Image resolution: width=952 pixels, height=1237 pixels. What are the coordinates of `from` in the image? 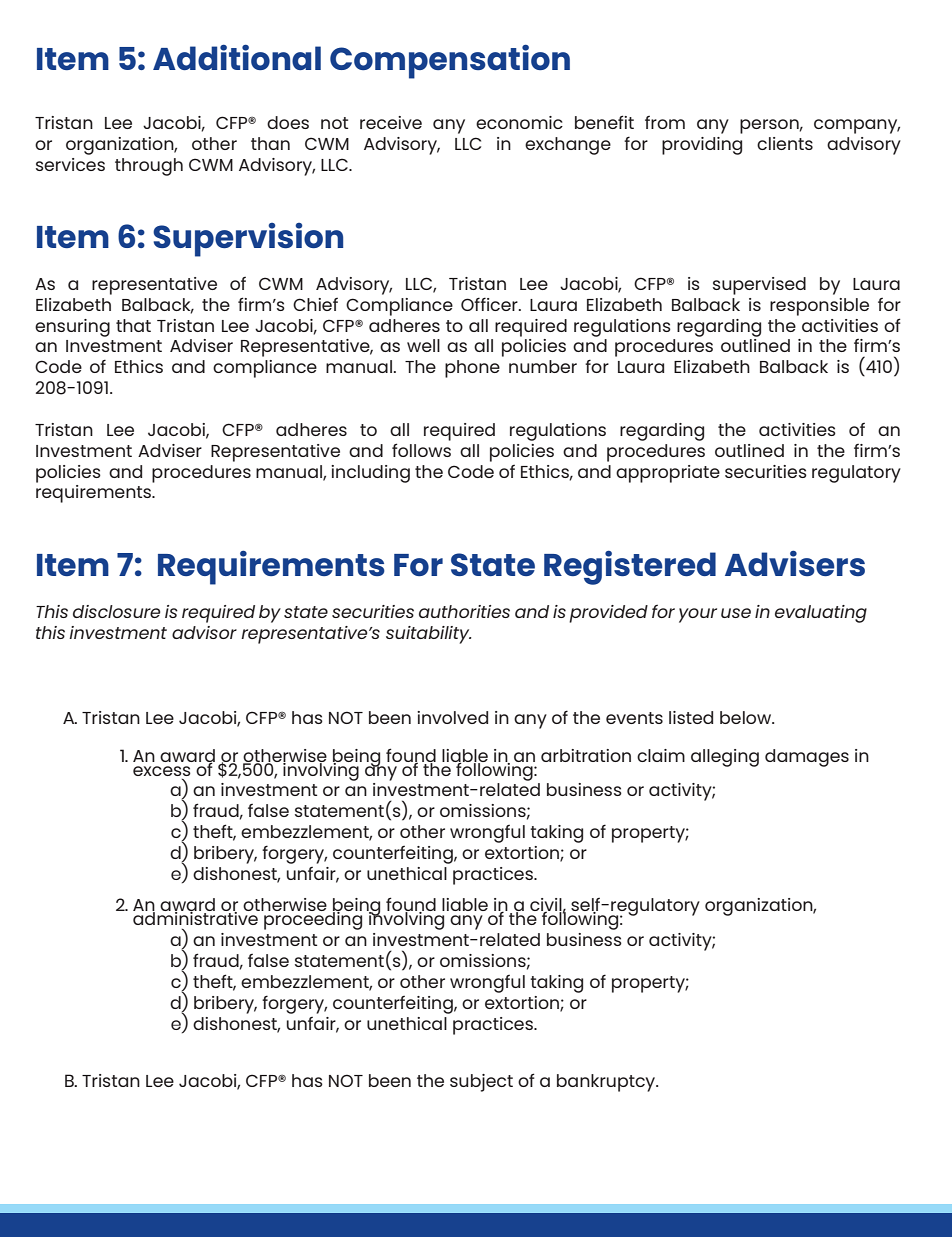 It's located at (665, 122).
